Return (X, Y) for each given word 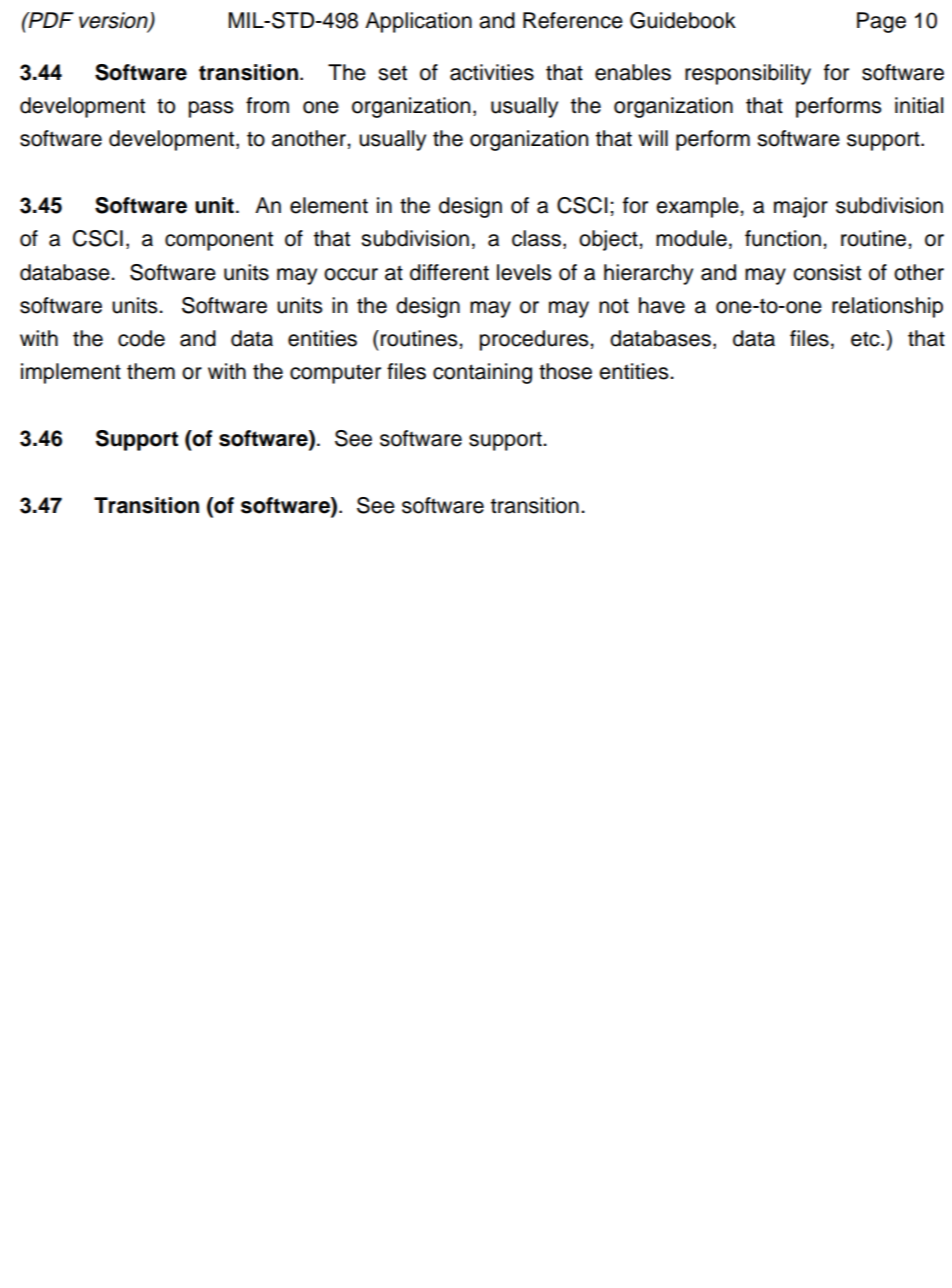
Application (418, 22)
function (783, 238)
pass (211, 109)
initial (919, 105)
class (536, 238)
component (219, 241)
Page (881, 22)
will (653, 138)
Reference (573, 20)
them (151, 371)
